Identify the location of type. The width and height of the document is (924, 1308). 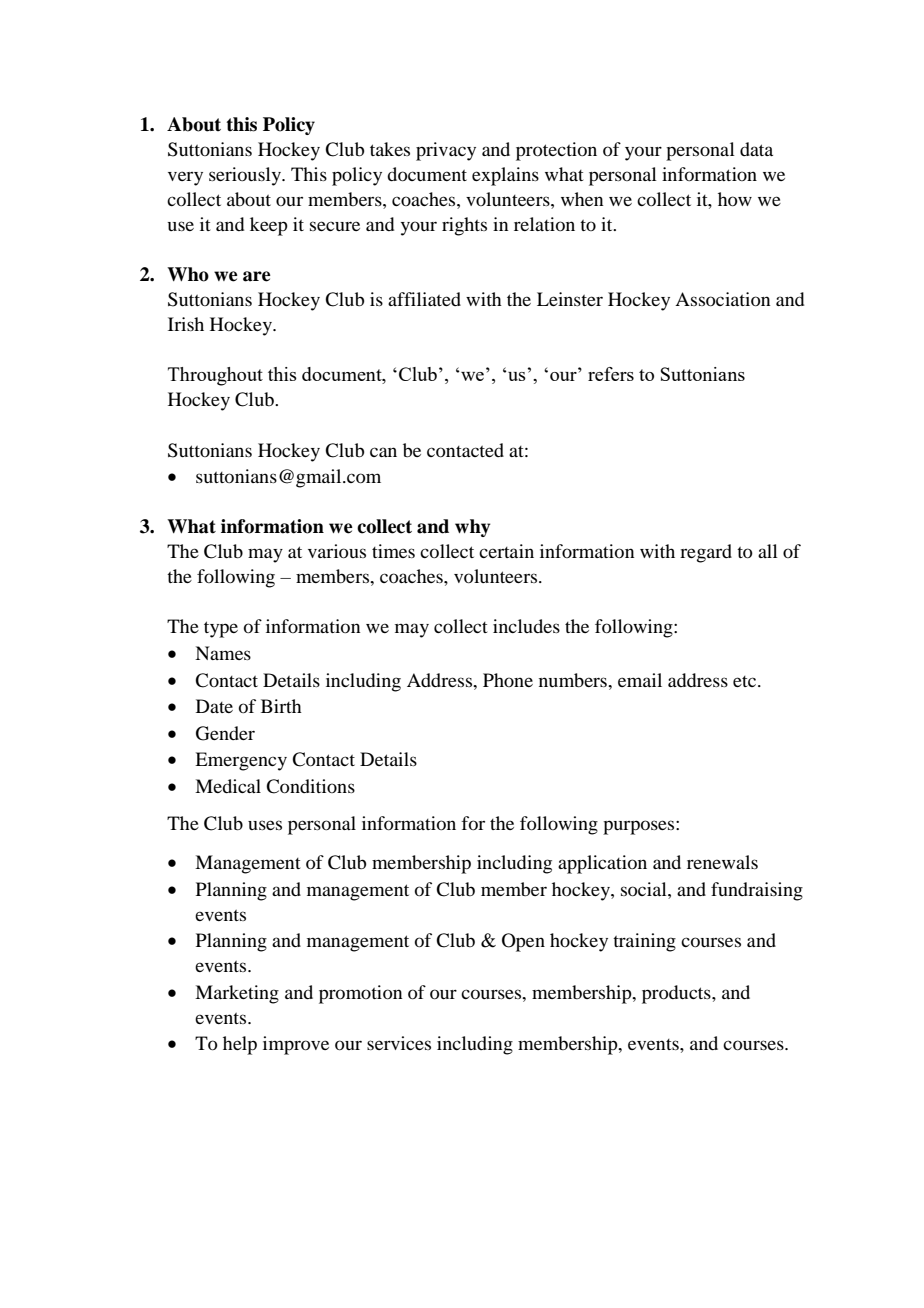
(221, 629).
